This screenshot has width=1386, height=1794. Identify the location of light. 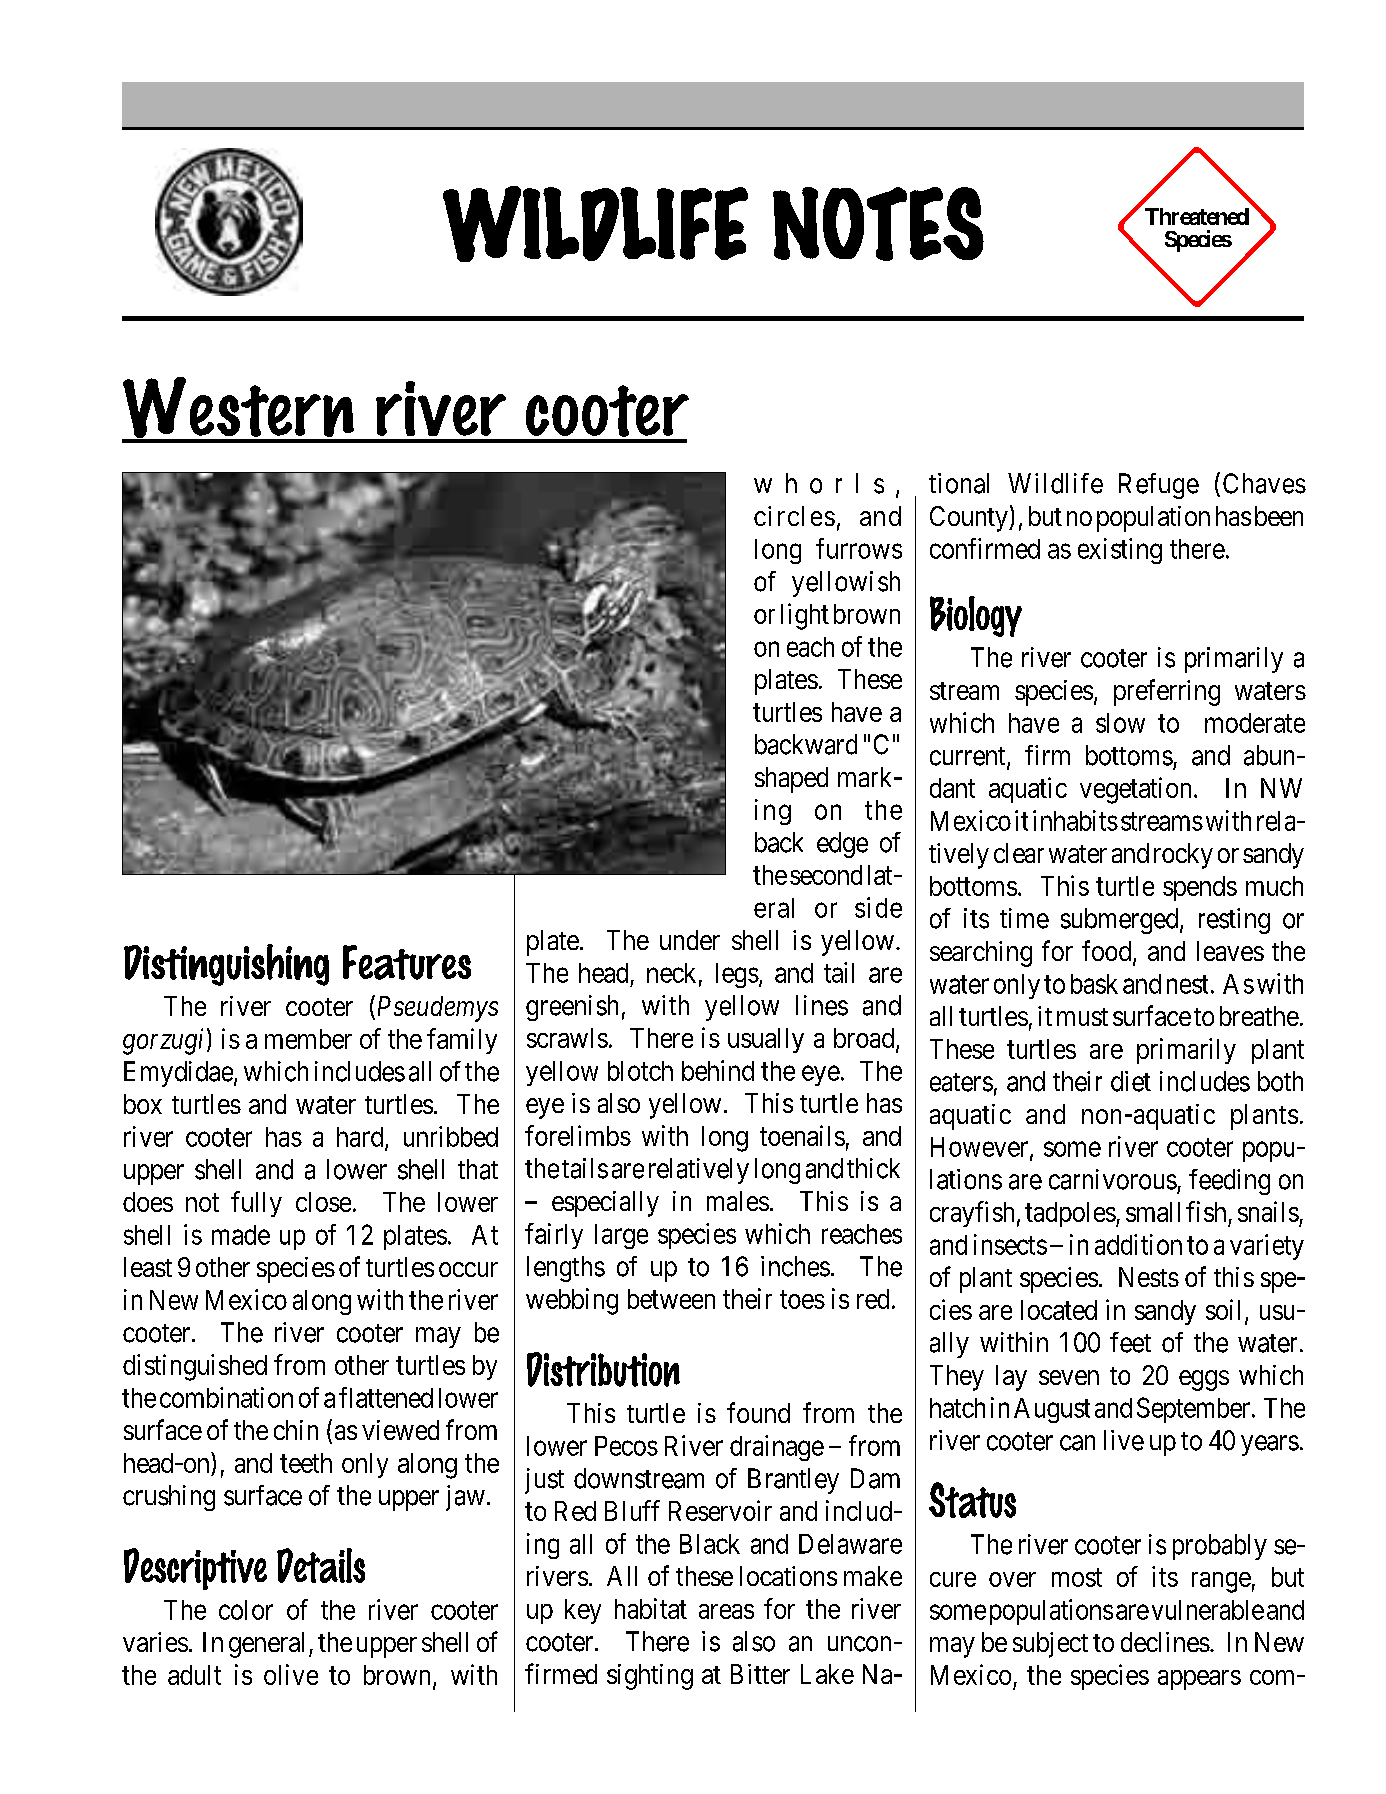
(805, 616).
